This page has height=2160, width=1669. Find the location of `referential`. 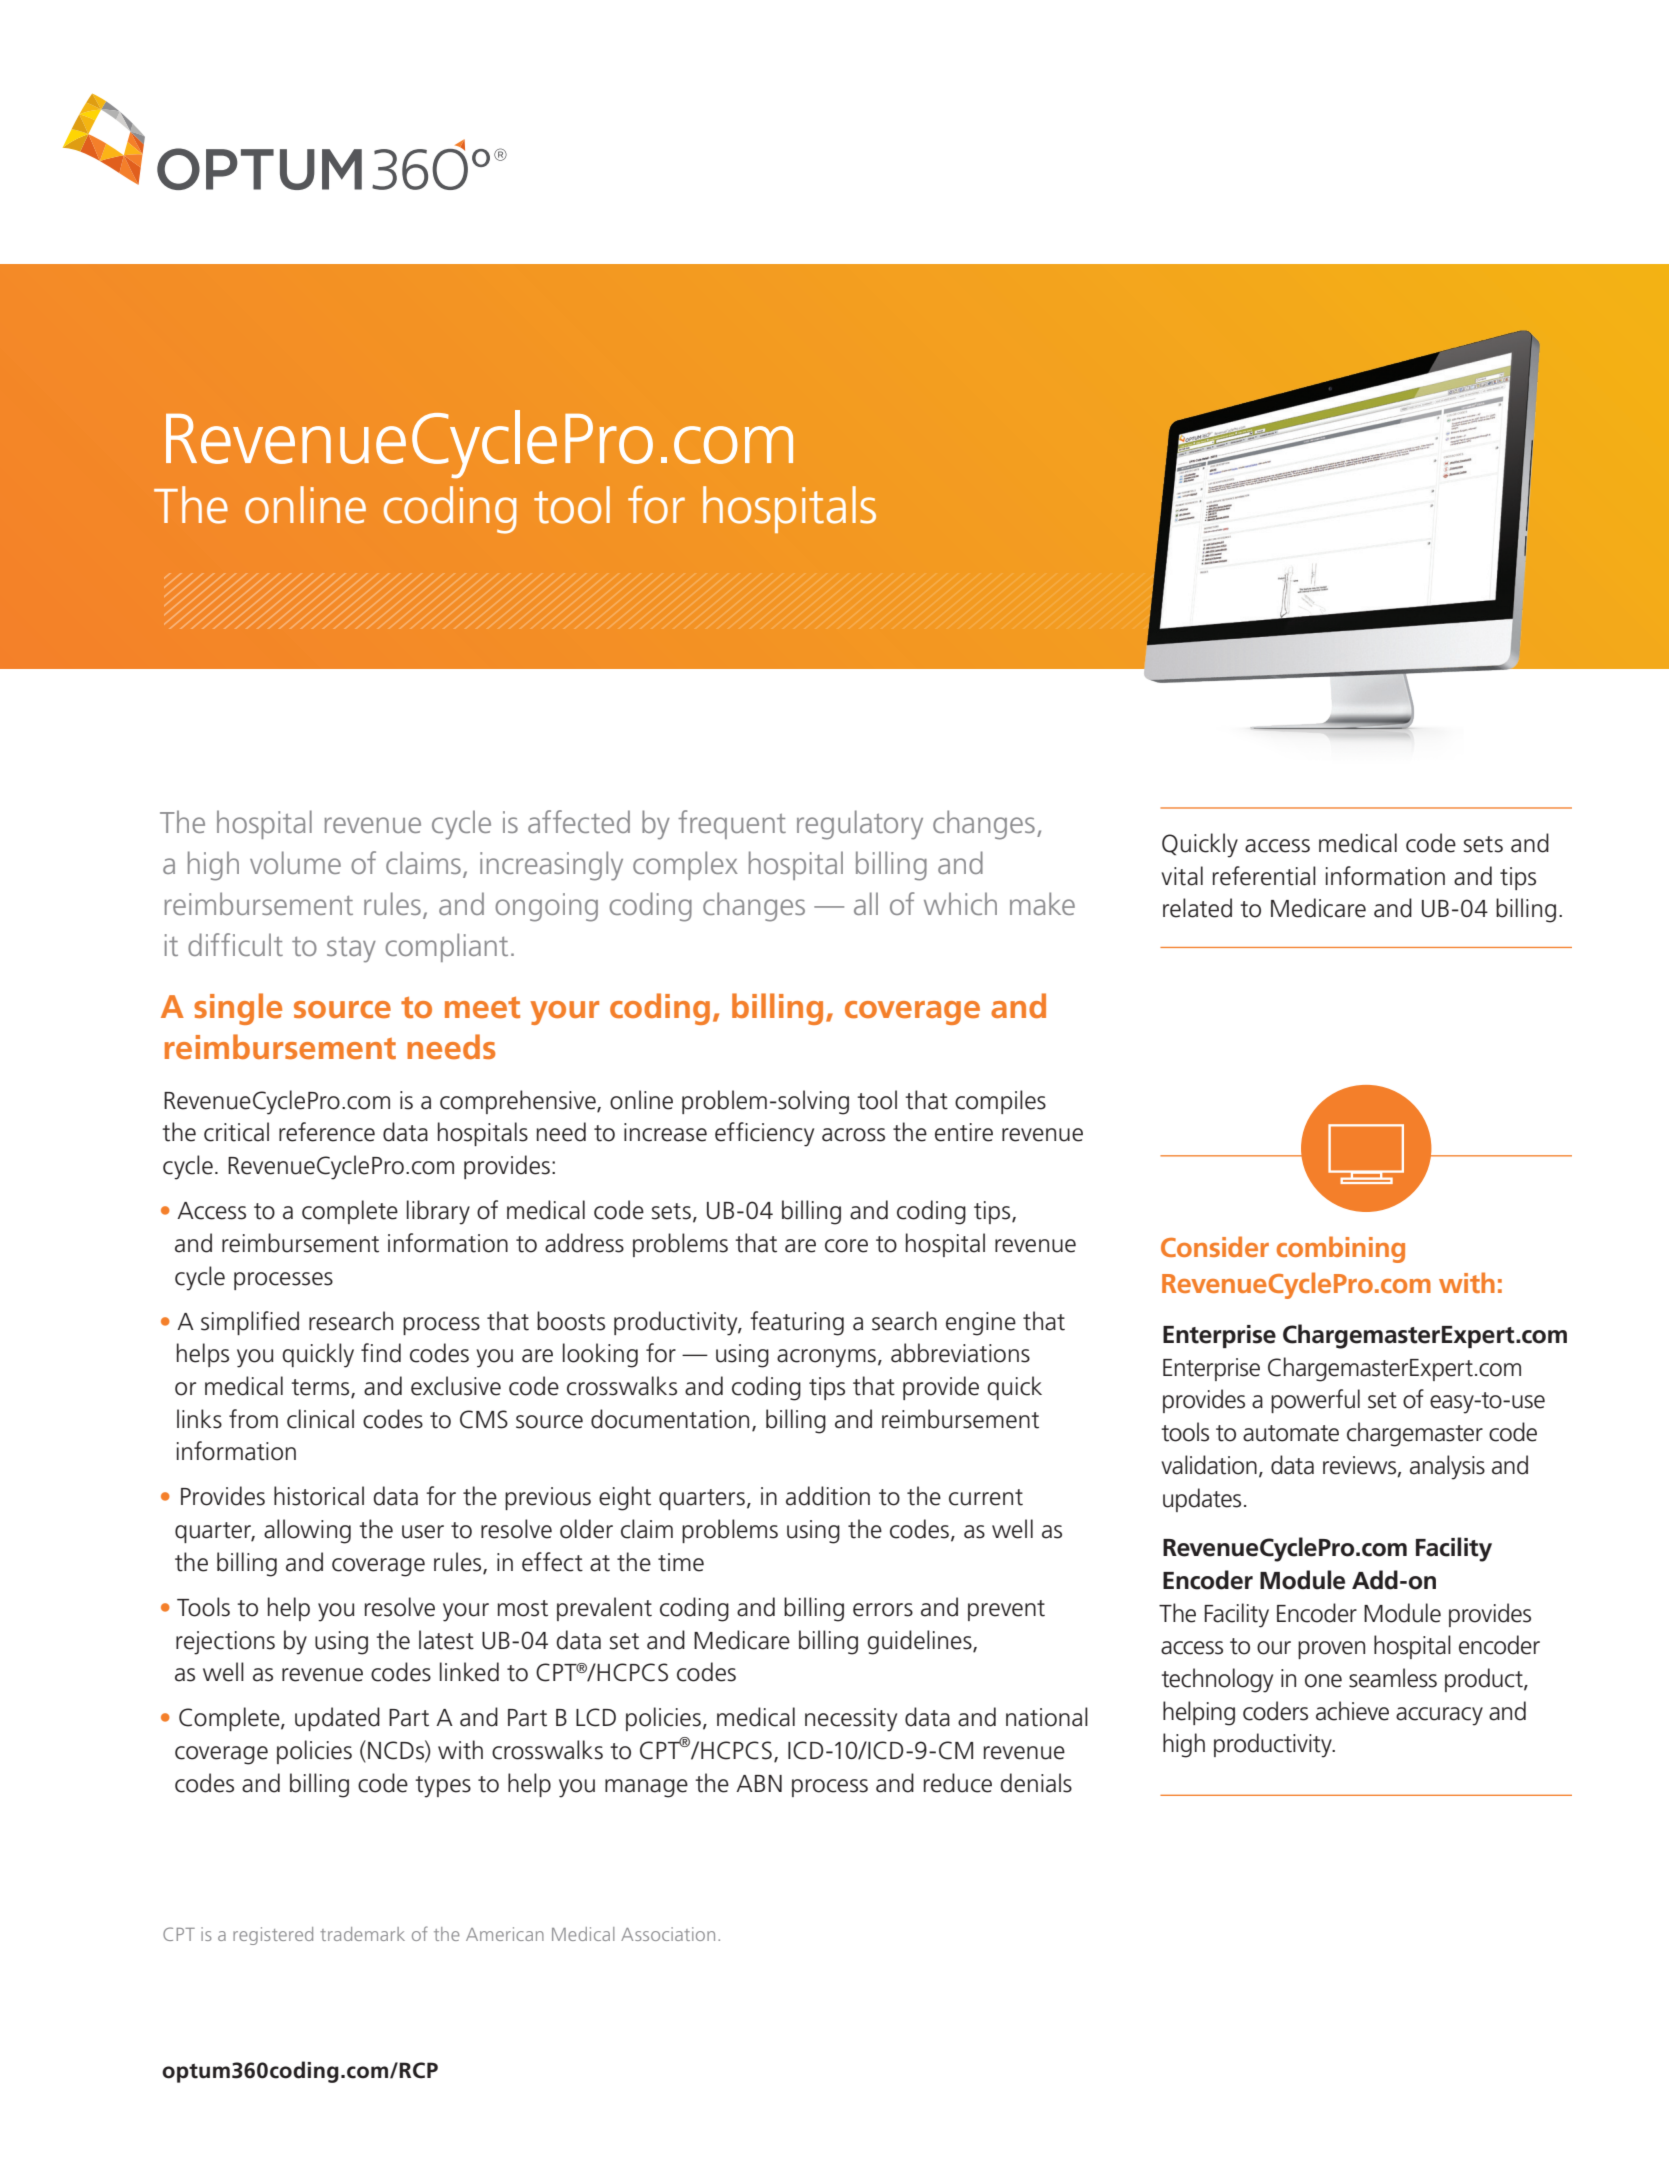

referential is located at coordinates (1264, 876).
